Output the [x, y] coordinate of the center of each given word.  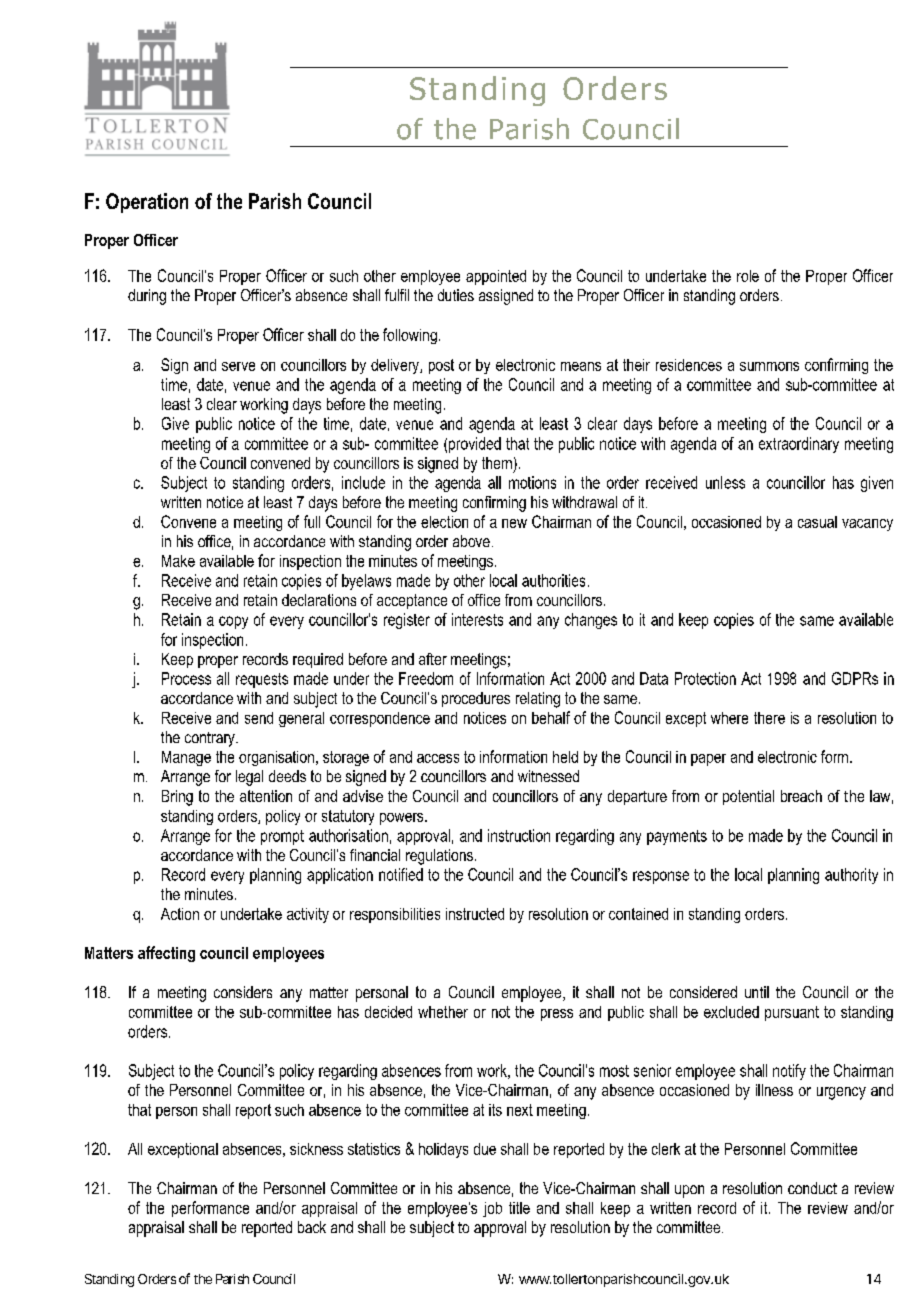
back [312, 1227]
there [769, 718]
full [312, 521]
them [497, 463]
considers [243, 992]
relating [538, 700]
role [748, 276]
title [519, 1208]
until [757, 992]
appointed [496, 277]
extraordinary [799, 445]
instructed [475, 914]
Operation [147, 203]
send [259, 718]
